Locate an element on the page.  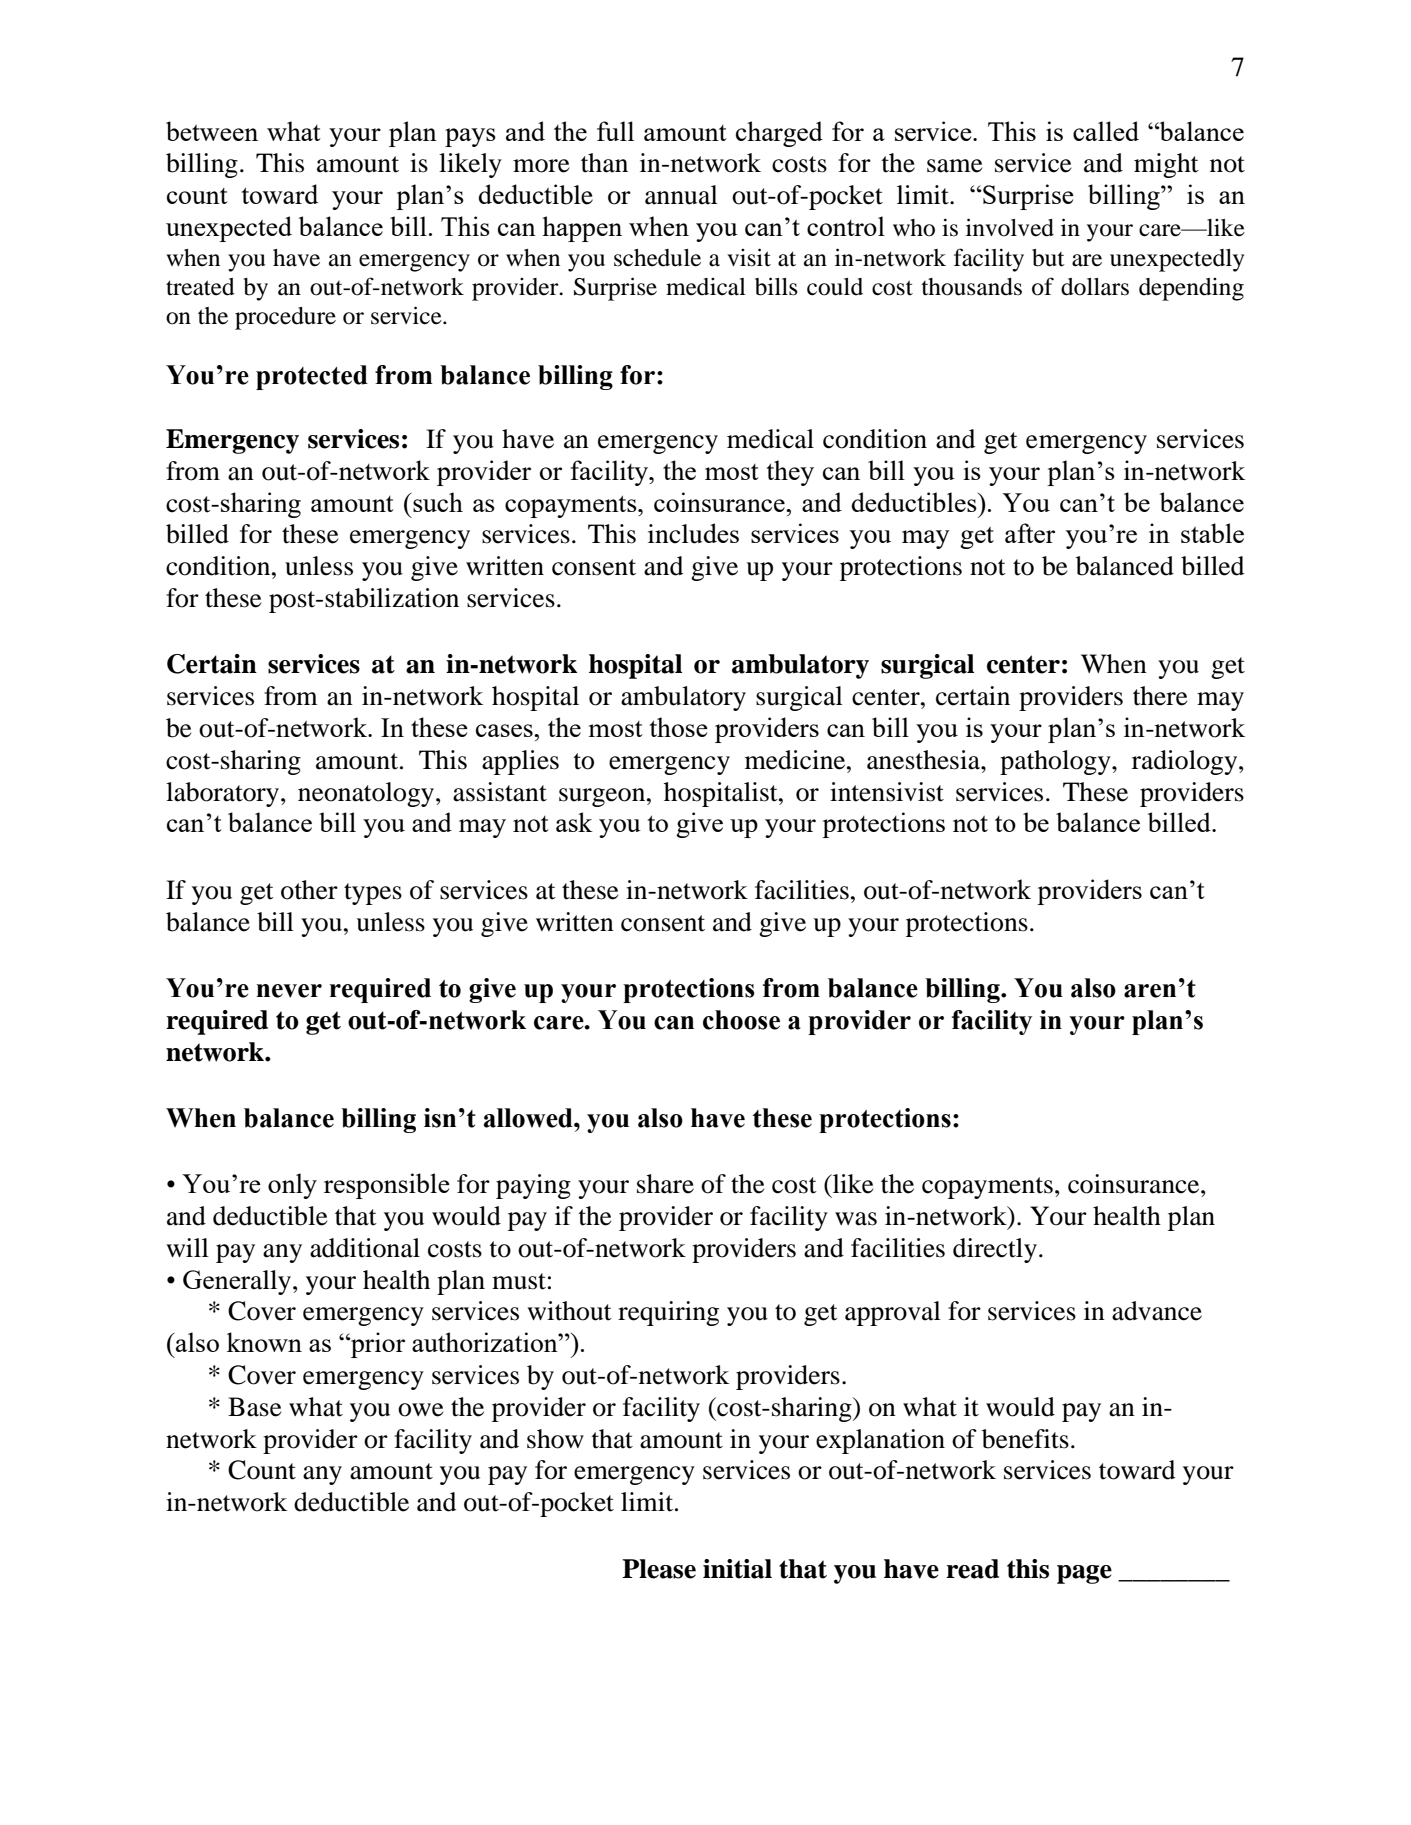
there is located at coordinates (1160, 696).
